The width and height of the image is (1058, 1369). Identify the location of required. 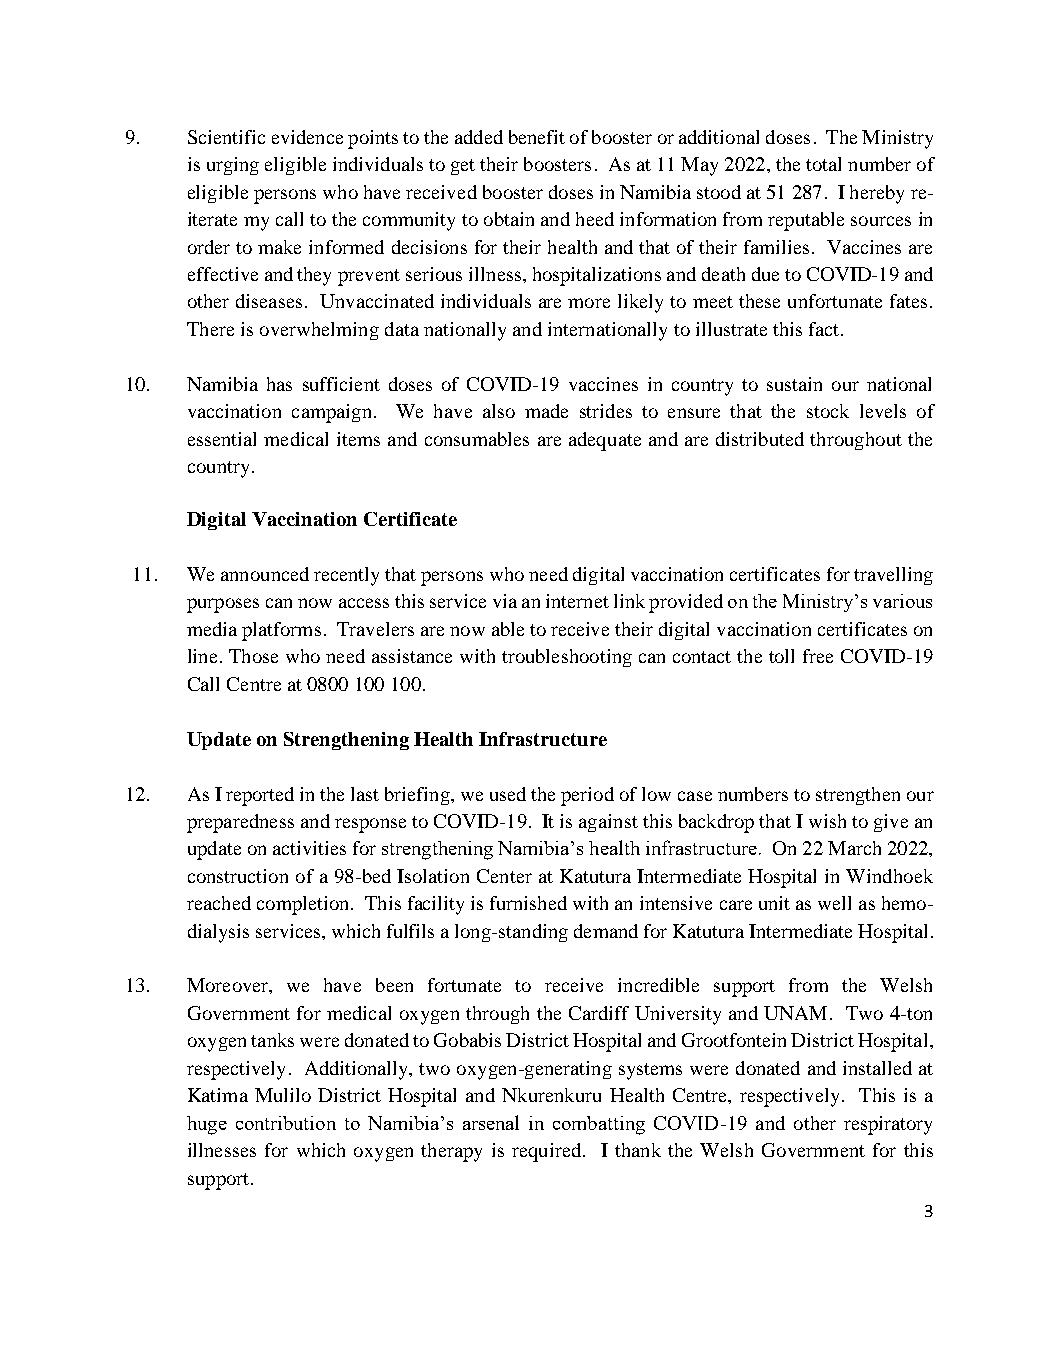
(546, 1152).
